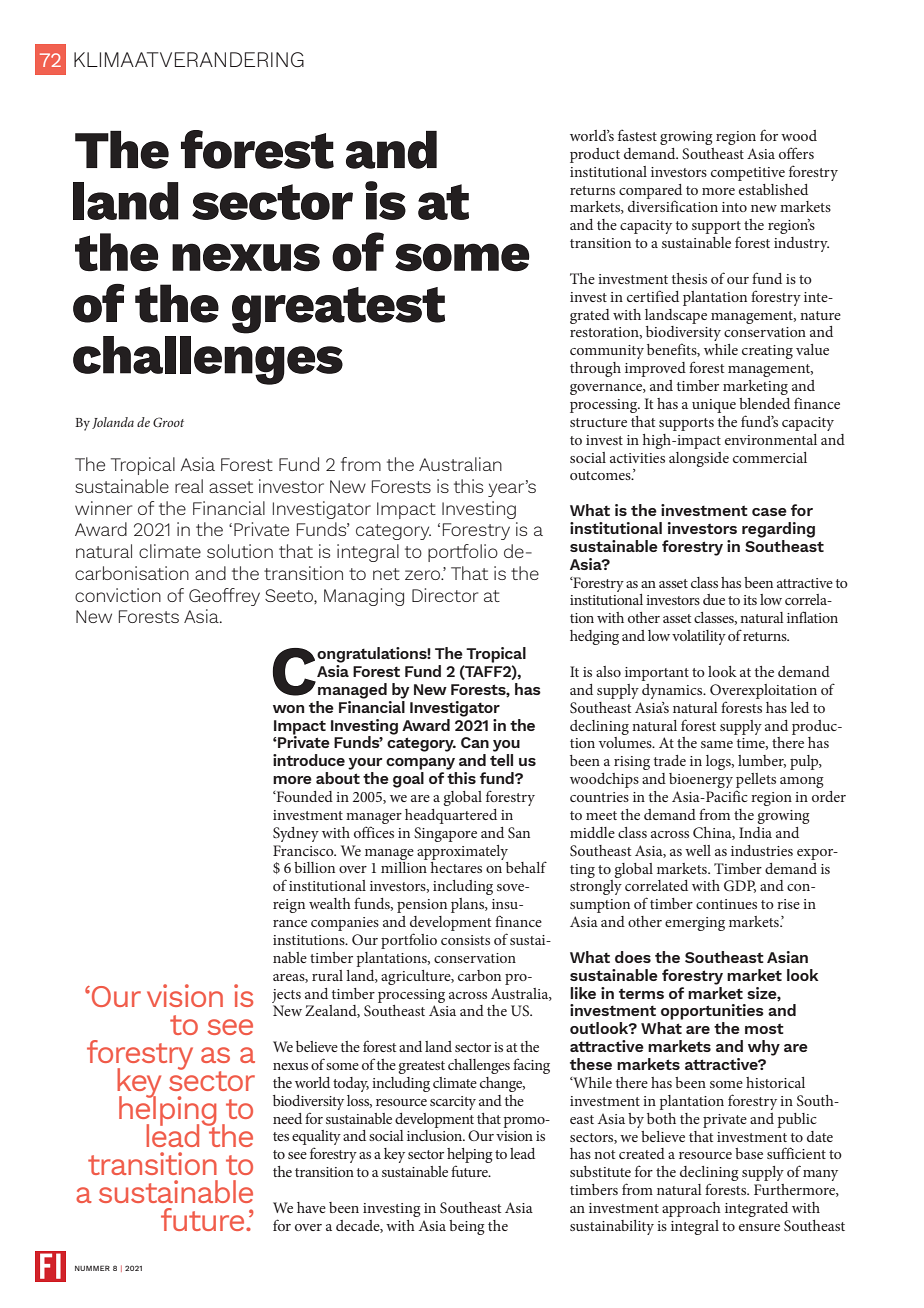  Describe the element at coordinates (168, 422) in the screenshot. I see `Groot` at that location.
